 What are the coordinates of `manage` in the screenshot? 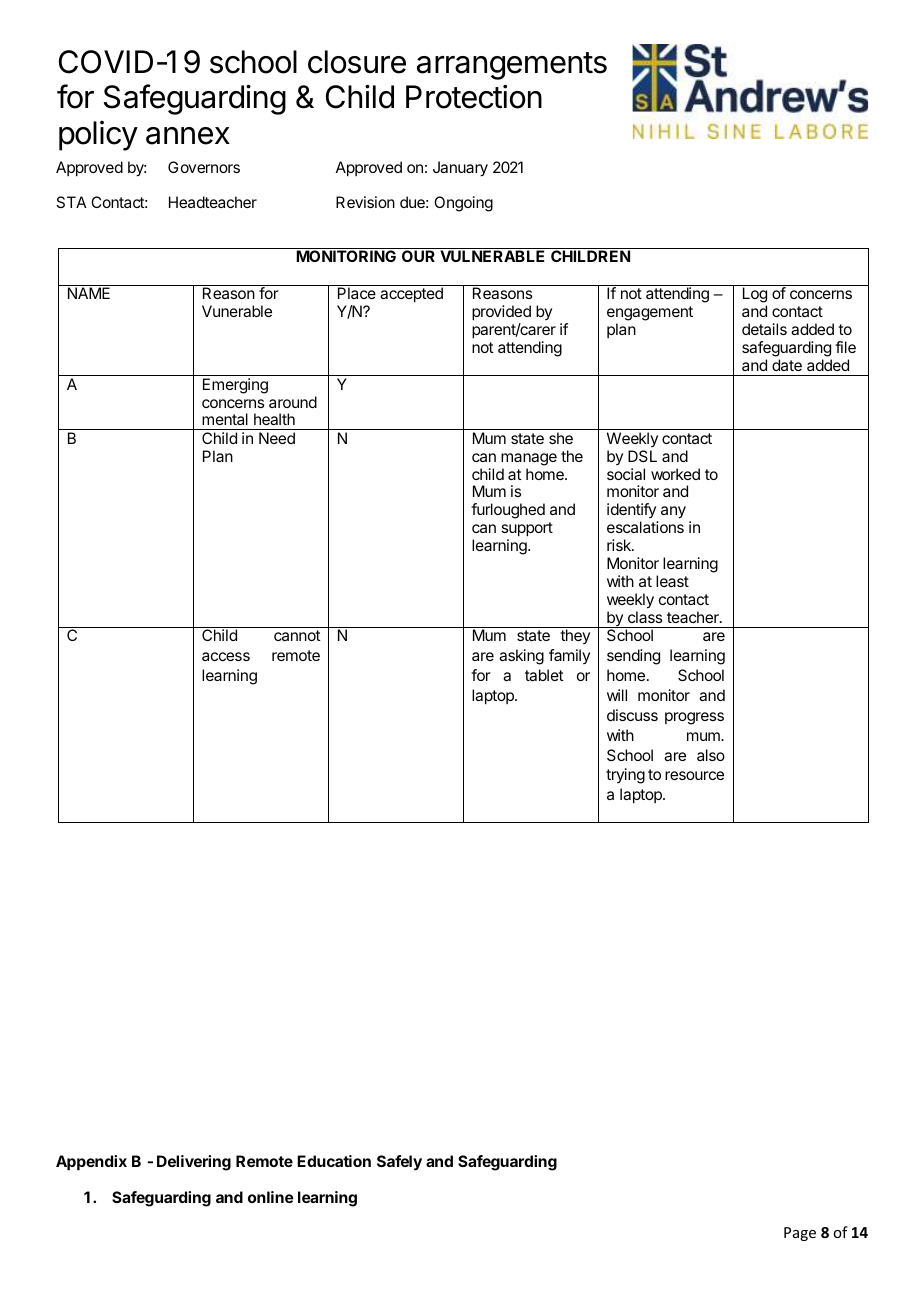 It's located at (529, 459).
